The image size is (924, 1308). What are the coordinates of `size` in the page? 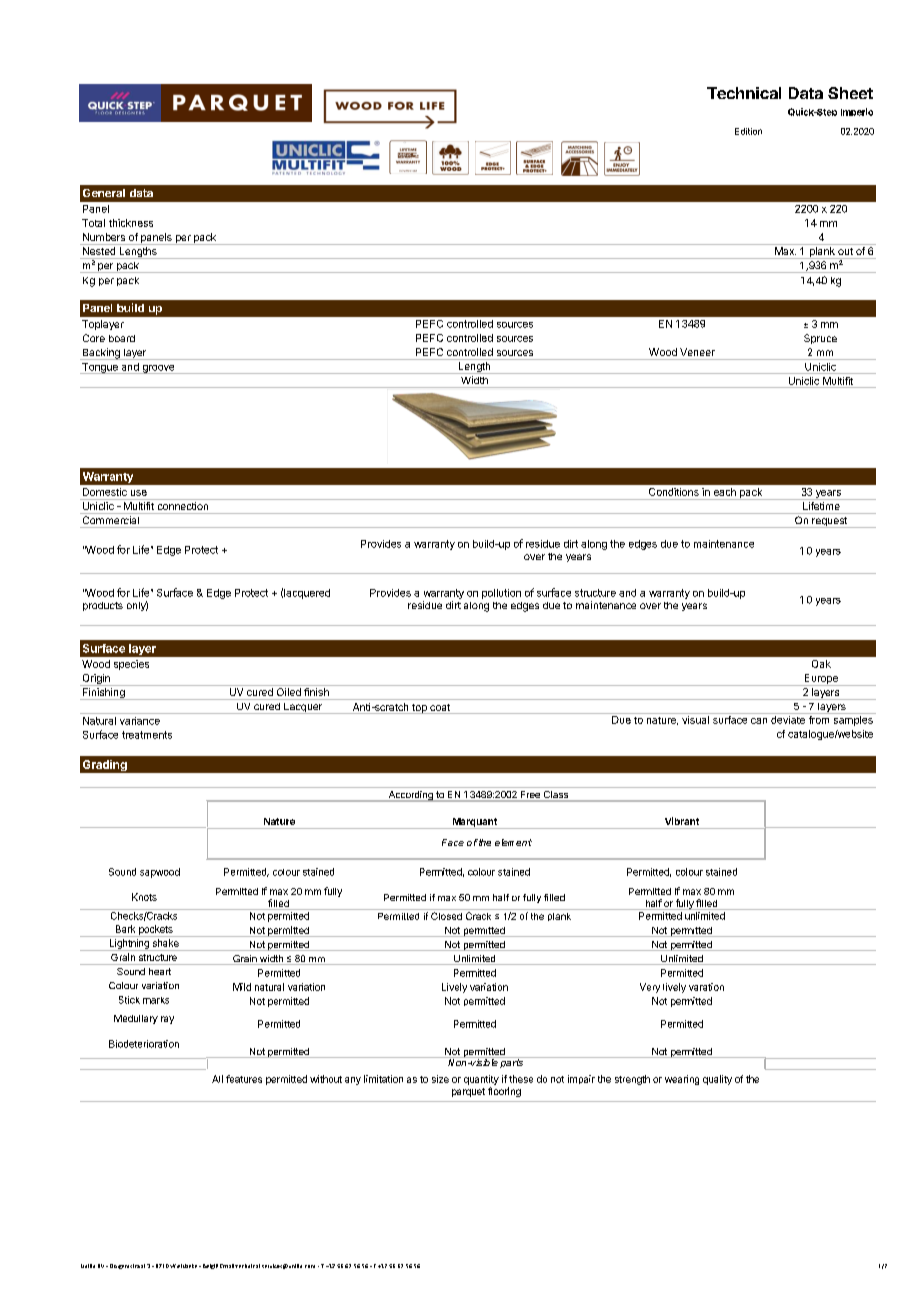 It's located at (440, 1079).
